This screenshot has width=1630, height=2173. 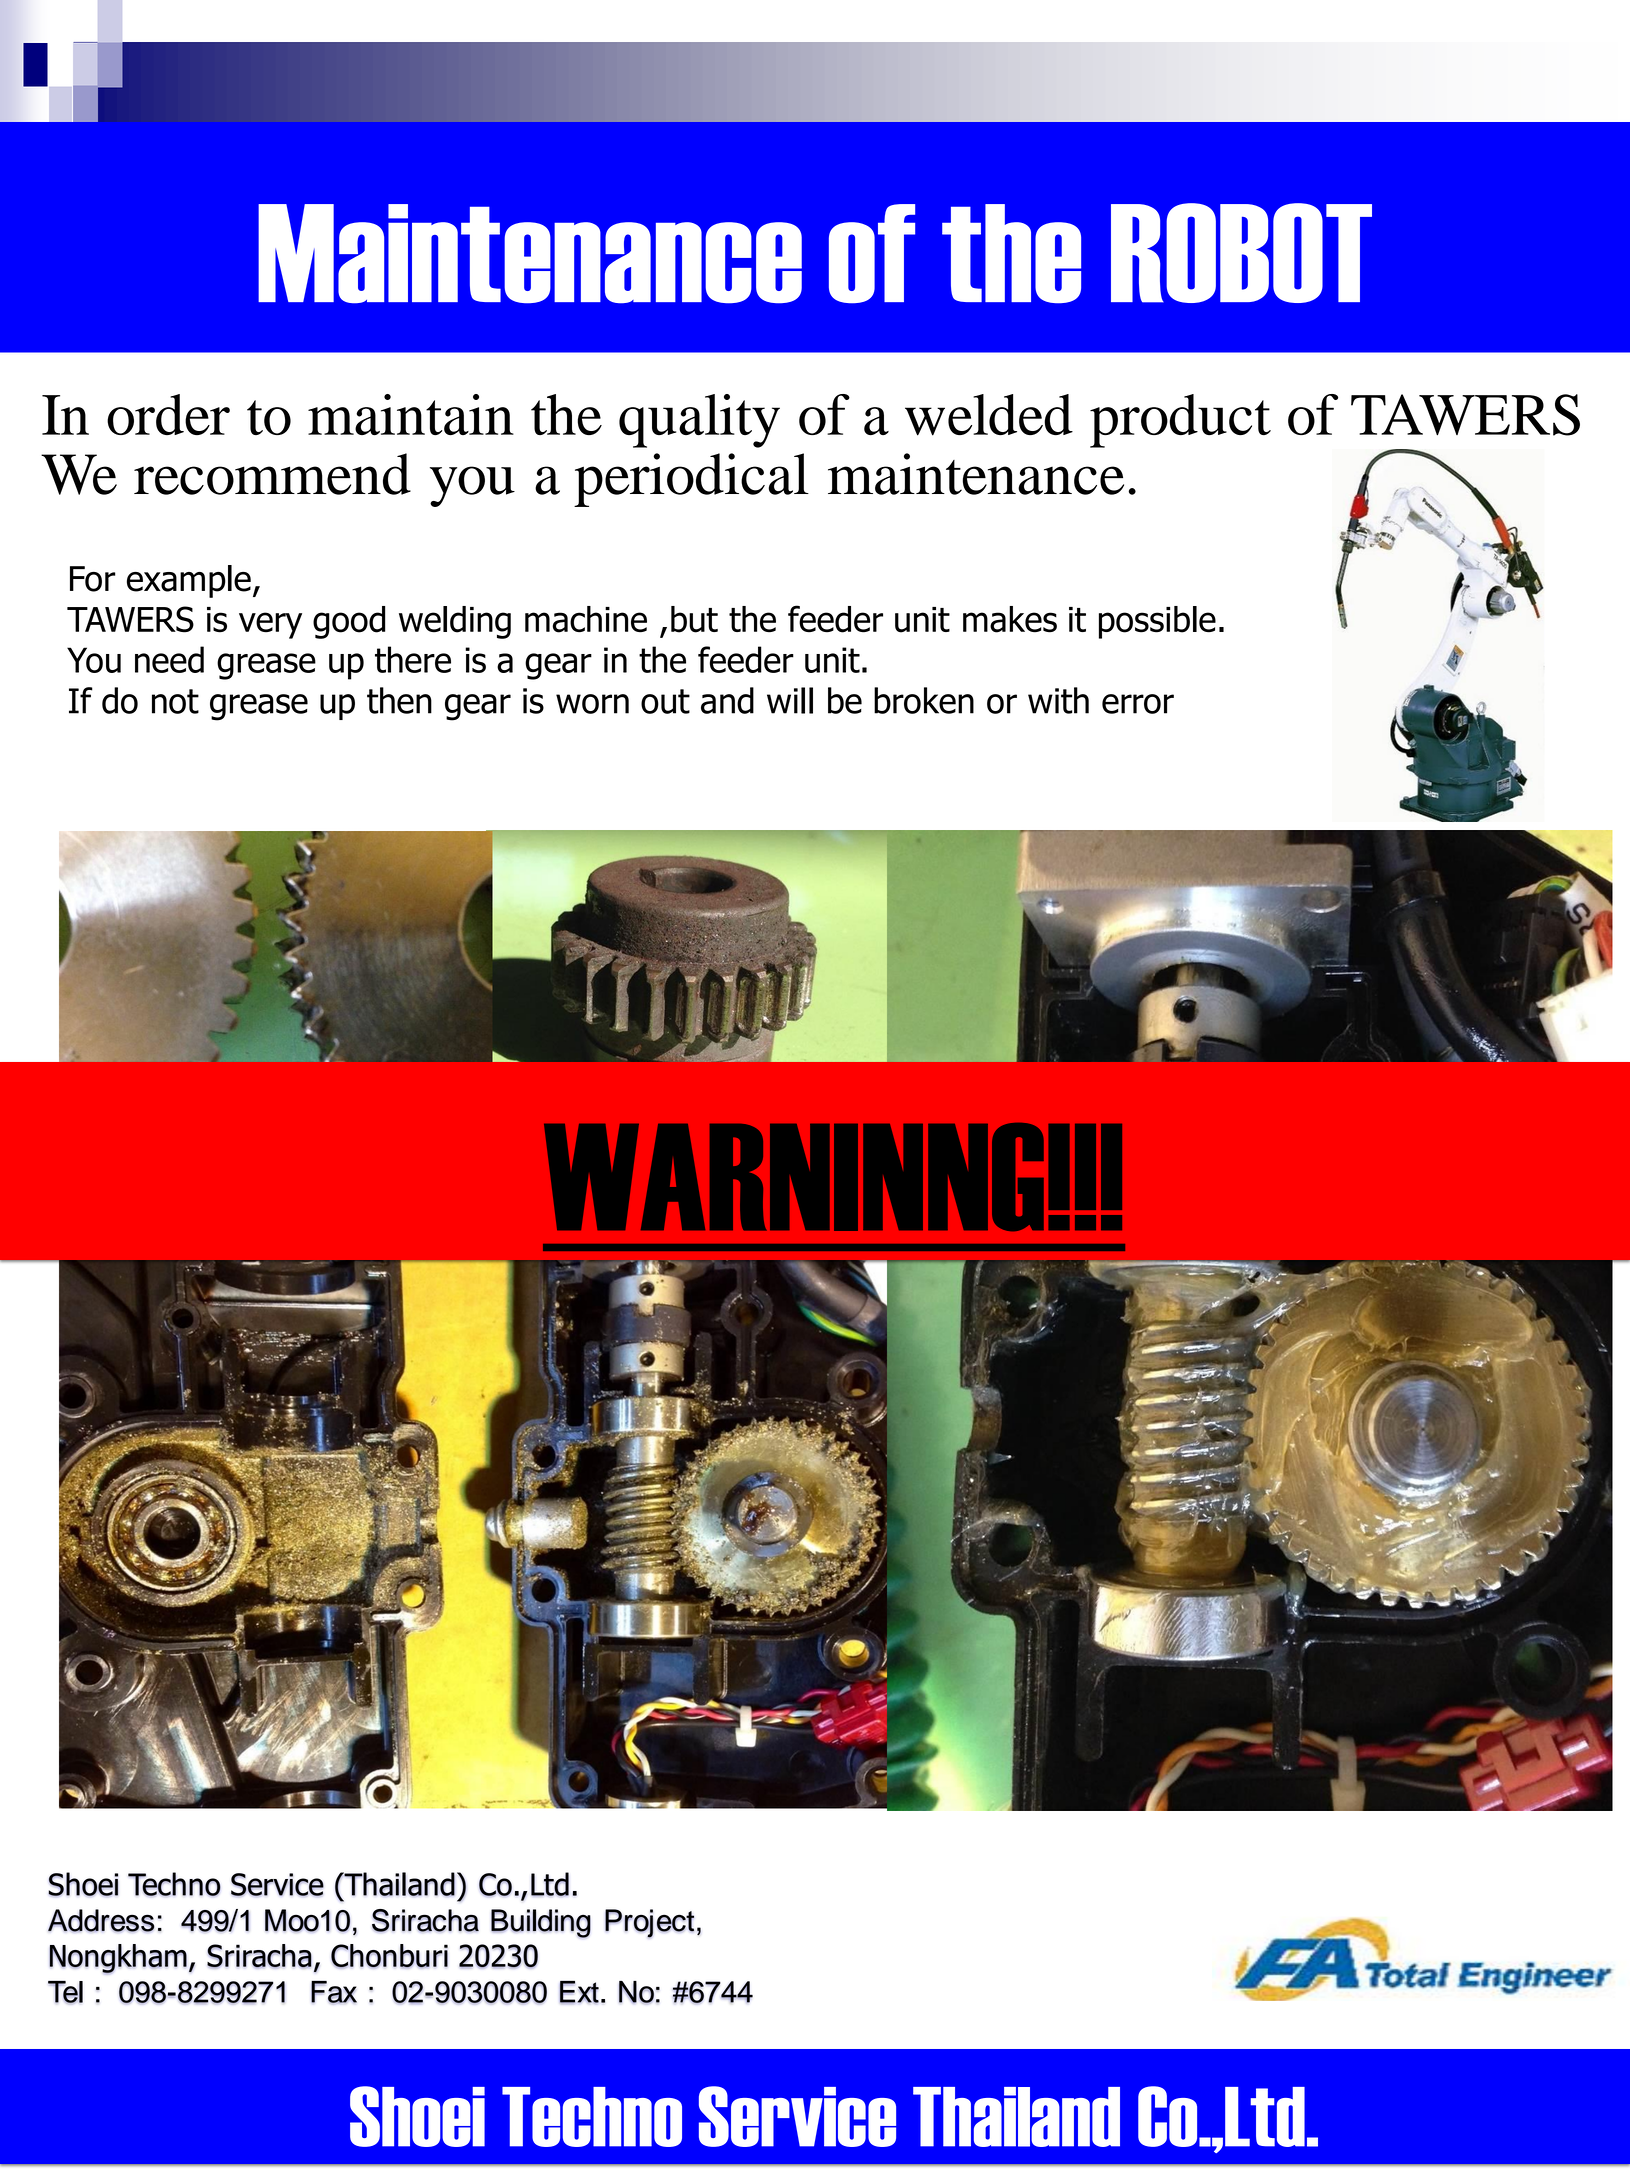 What do you see at coordinates (699, 421) in the screenshot?
I see `quality` at bounding box center [699, 421].
